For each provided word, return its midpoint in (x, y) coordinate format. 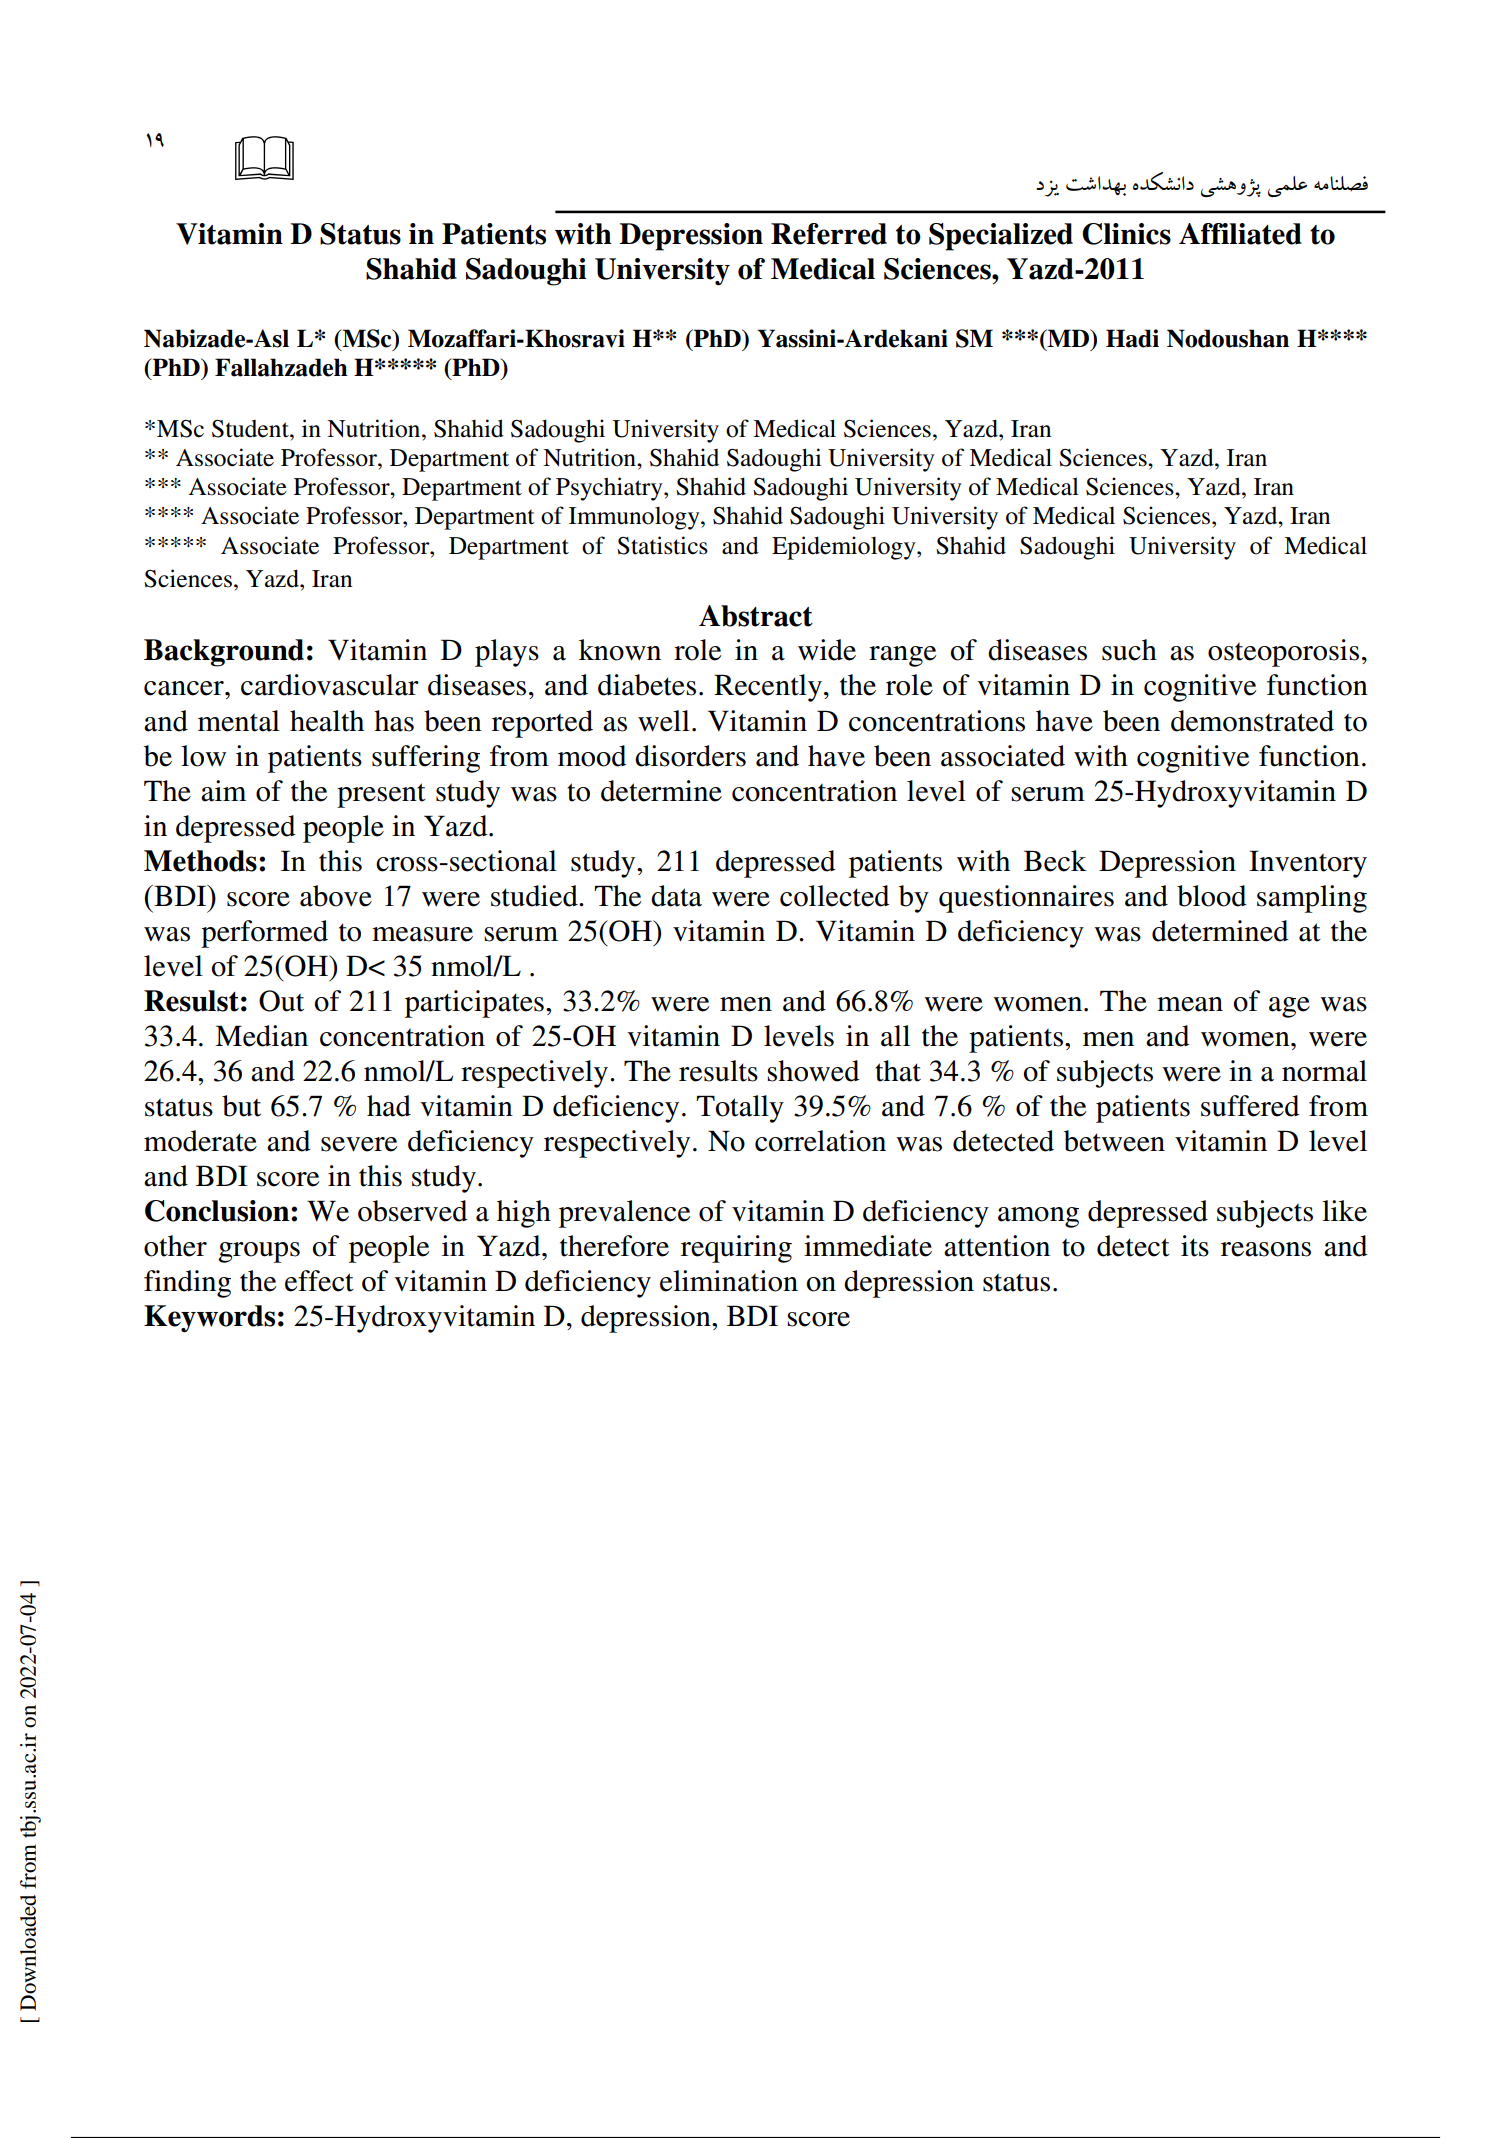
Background (224, 653)
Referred (829, 234)
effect (319, 1281)
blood (1212, 896)
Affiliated (1240, 234)
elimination (729, 1281)
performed (264, 934)
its (1195, 1246)
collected (835, 896)
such (1129, 650)
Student (251, 429)
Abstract (756, 616)
